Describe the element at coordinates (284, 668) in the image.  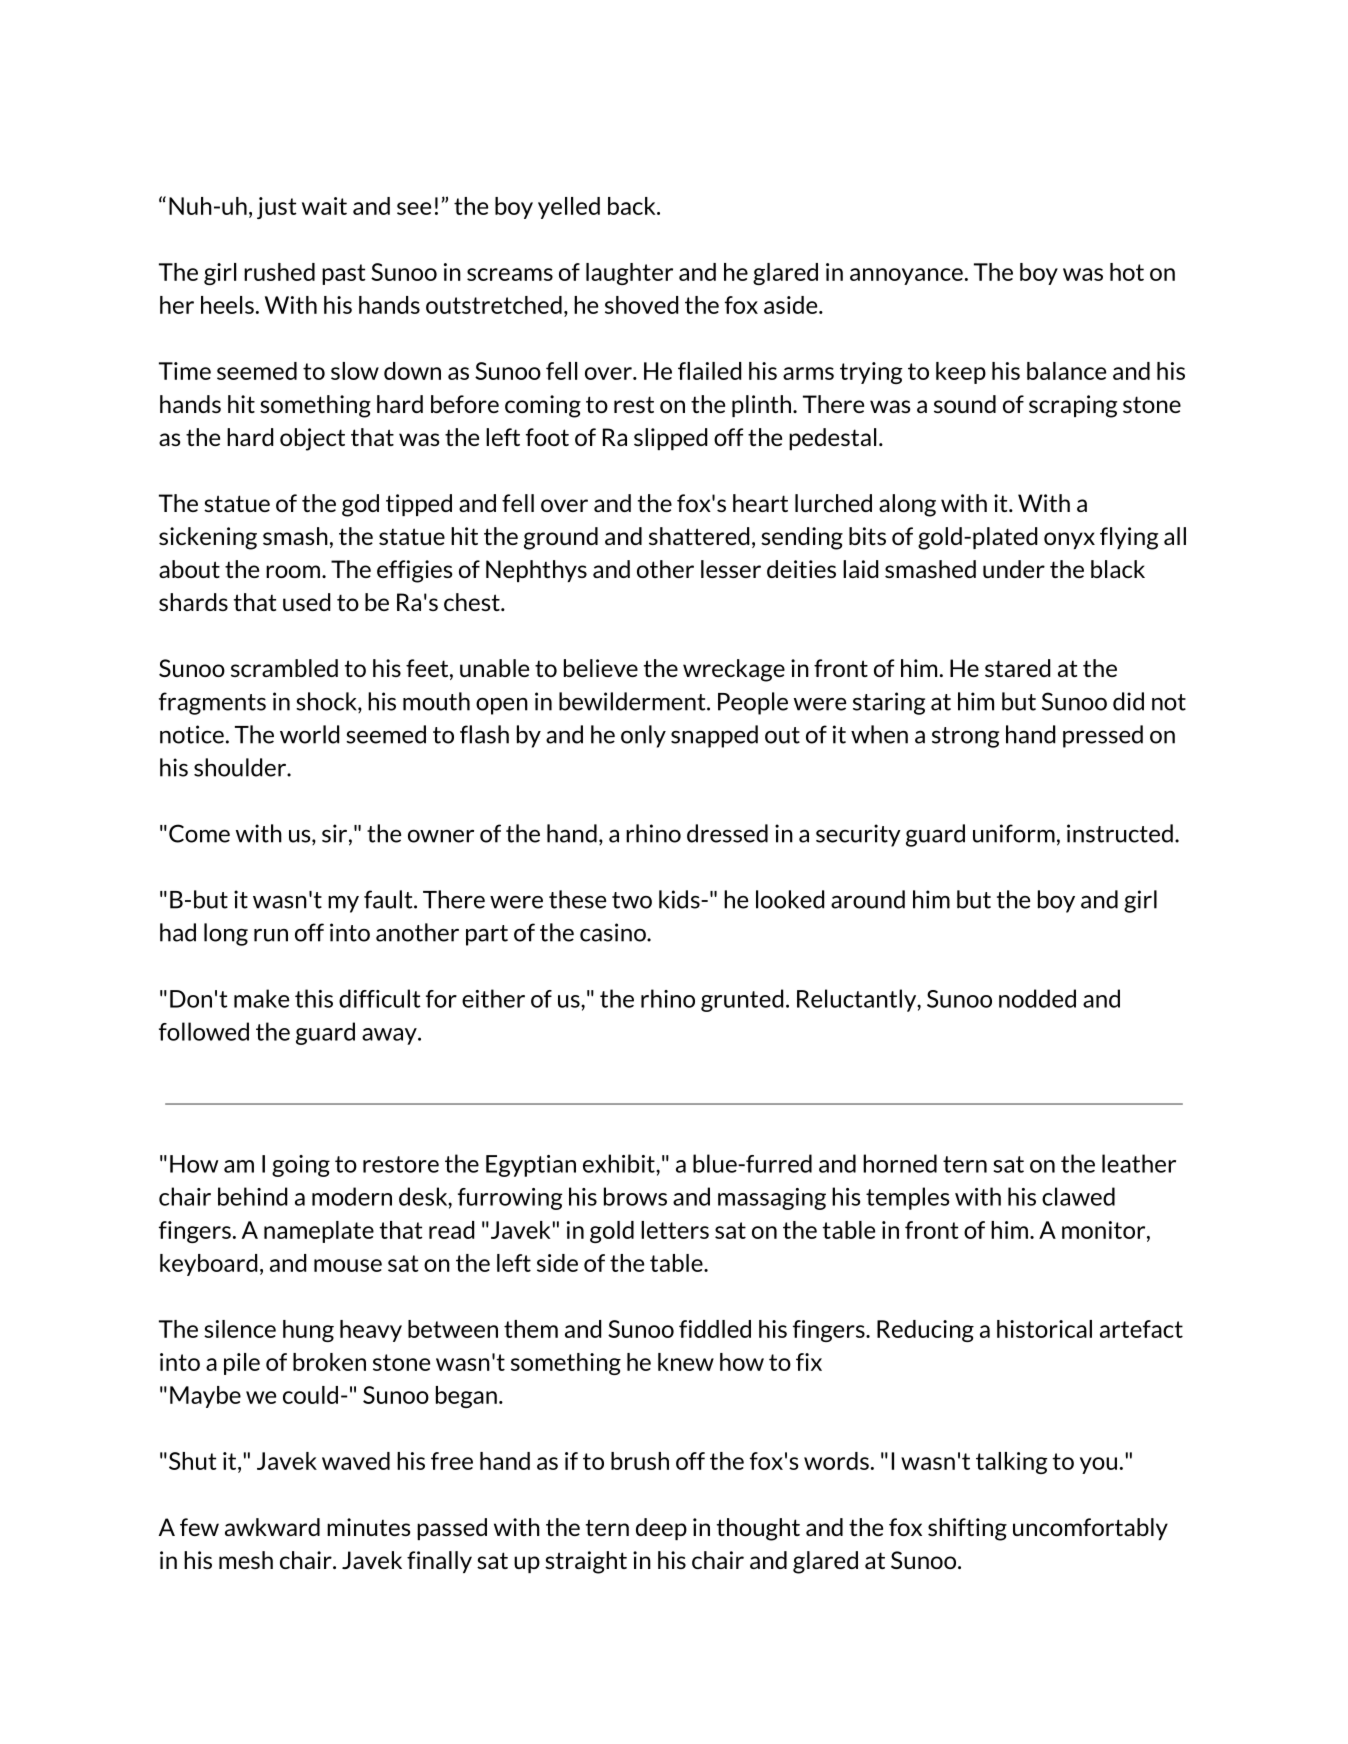
I see `scrambled` at that location.
